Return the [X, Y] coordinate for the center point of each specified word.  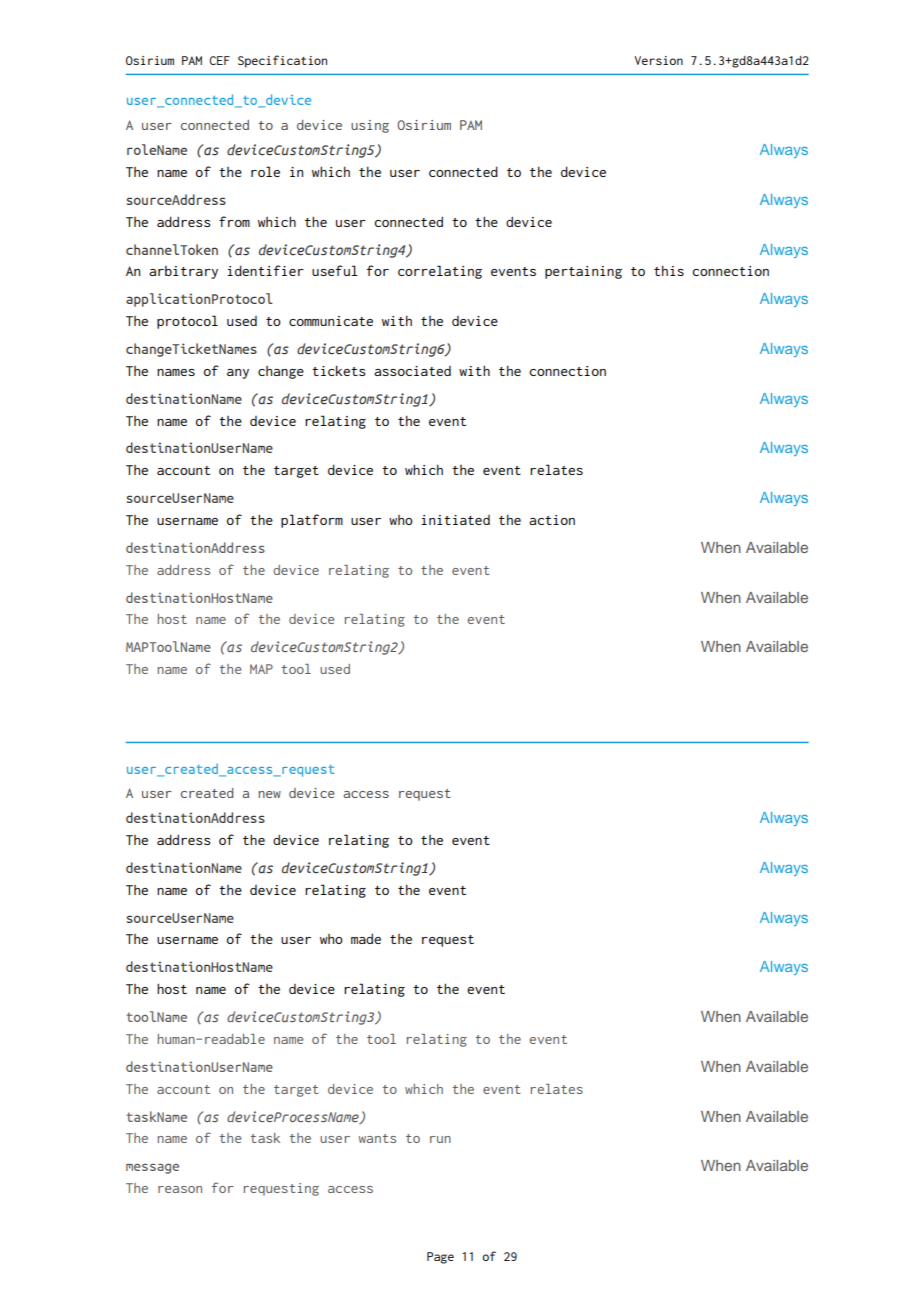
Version [658, 60]
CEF [219, 60]
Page [440, 1258]
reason [180, 1189]
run [440, 1139]
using [370, 126]
